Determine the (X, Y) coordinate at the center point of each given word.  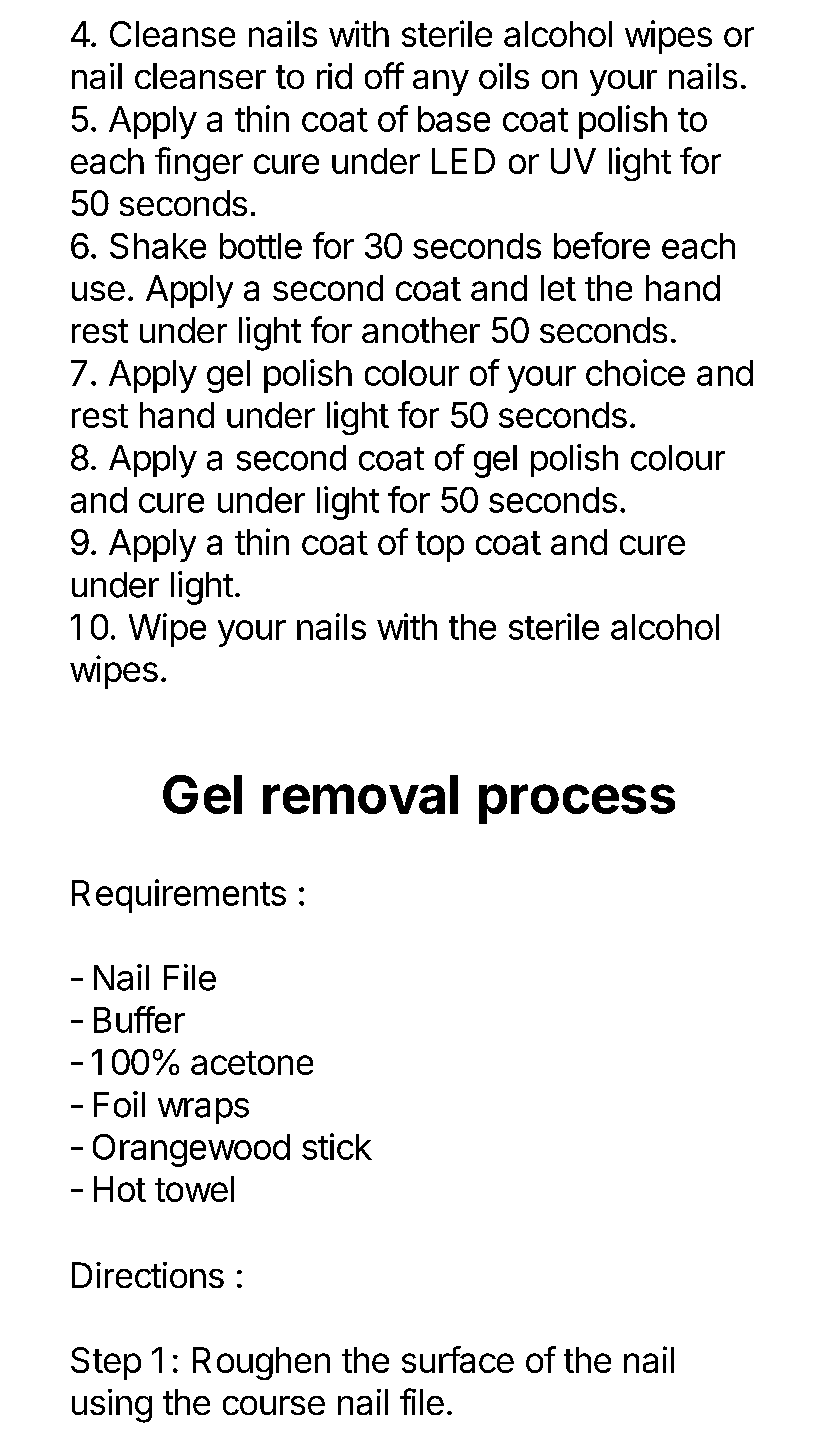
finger (199, 164)
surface (458, 1359)
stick (337, 1146)
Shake (158, 246)
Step (106, 1363)
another (421, 330)
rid (334, 76)
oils (504, 76)
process (577, 804)
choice (635, 372)
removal (360, 794)
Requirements (179, 896)
